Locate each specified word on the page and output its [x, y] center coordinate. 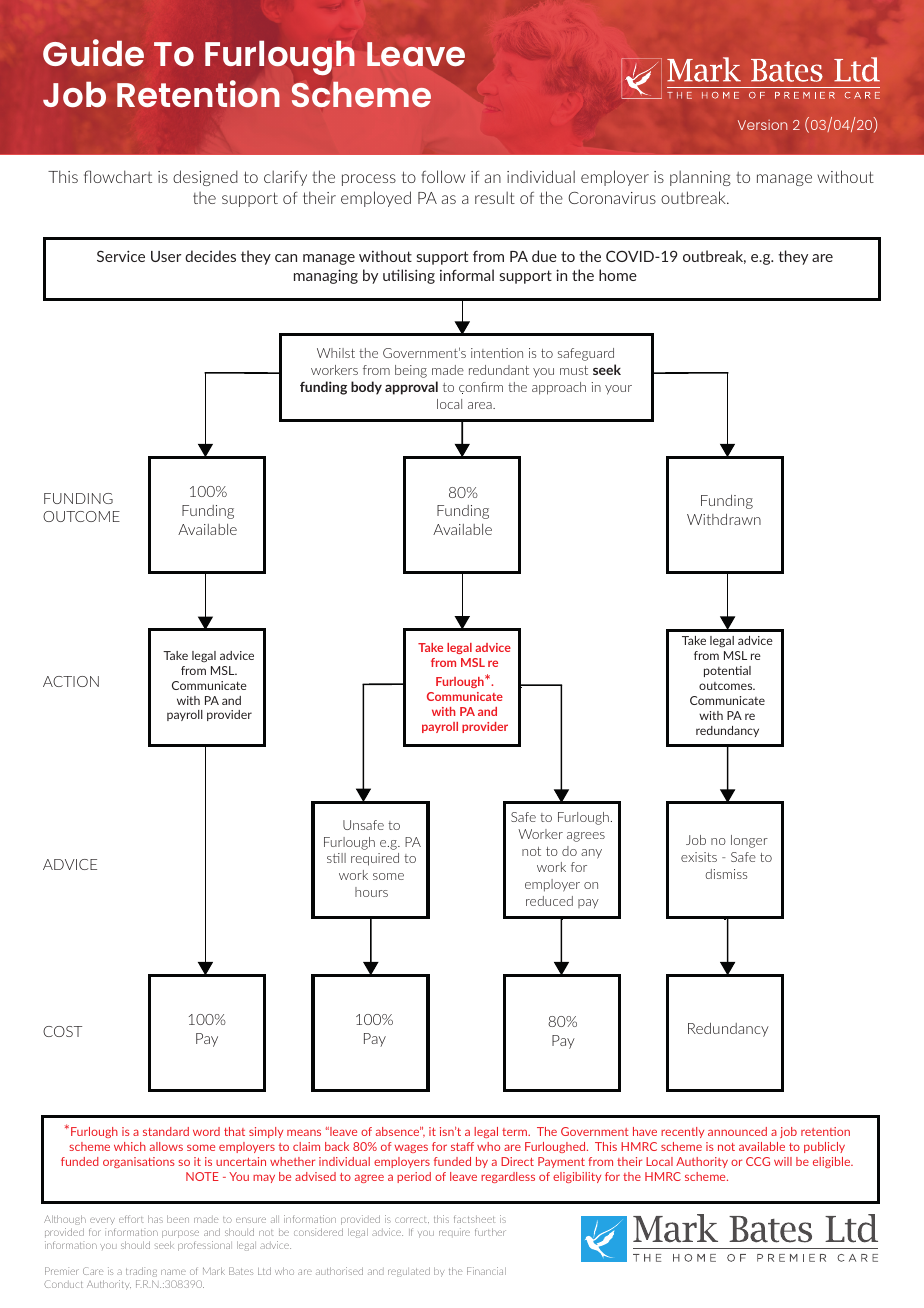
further [490, 1232]
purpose [180, 1234]
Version [762, 125]
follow [443, 176]
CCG [758, 1161]
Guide [93, 52]
